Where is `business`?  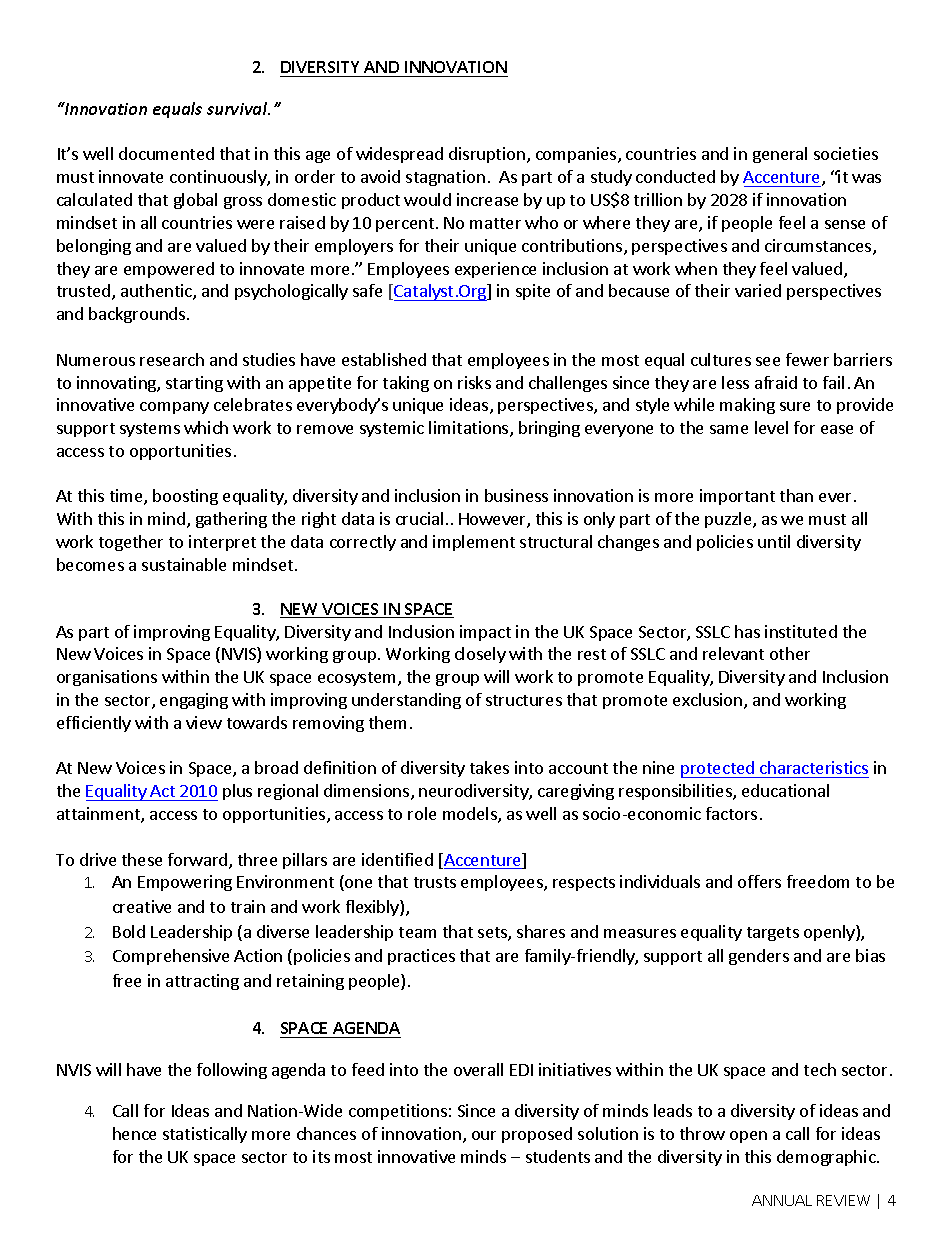 business is located at coordinates (516, 495).
